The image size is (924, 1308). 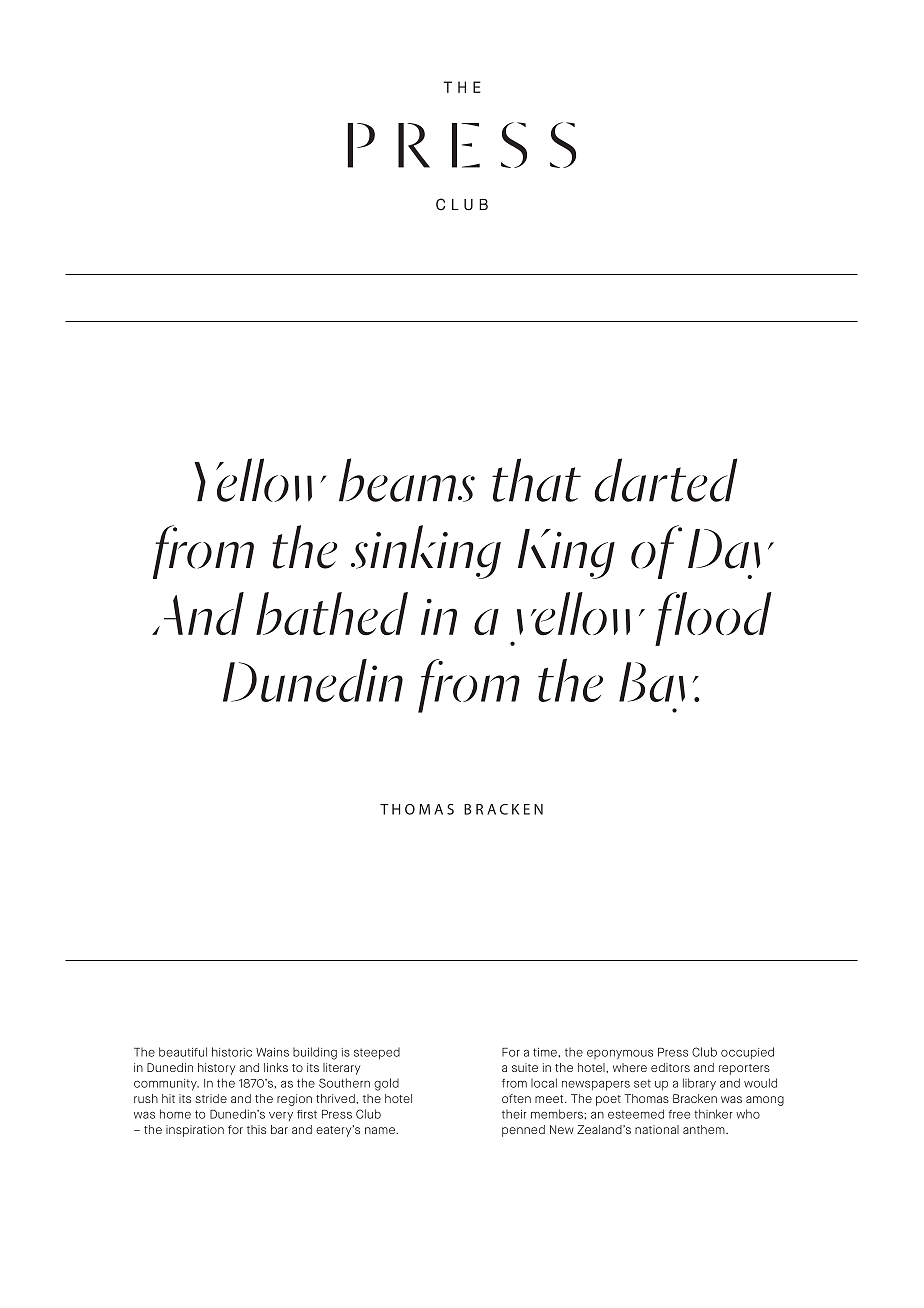 What do you see at coordinates (713, 619) in the image?
I see `flood` at bounding box center [713, 619].
